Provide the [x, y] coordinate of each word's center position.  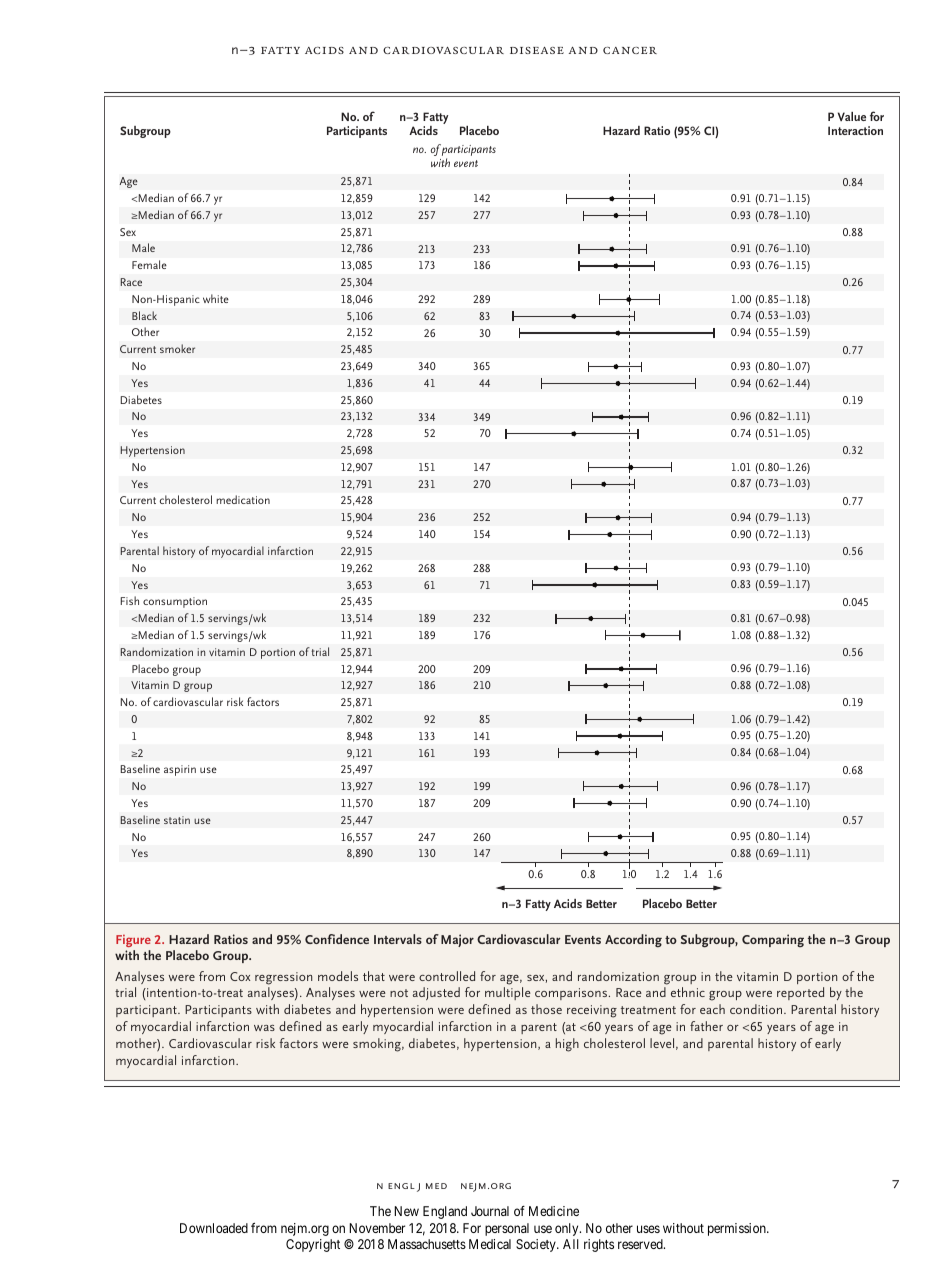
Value [852, 116]
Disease [537, 50]
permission [738, 1229]
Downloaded [214, 1228]
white [216, 298]
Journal [490, 1211]
